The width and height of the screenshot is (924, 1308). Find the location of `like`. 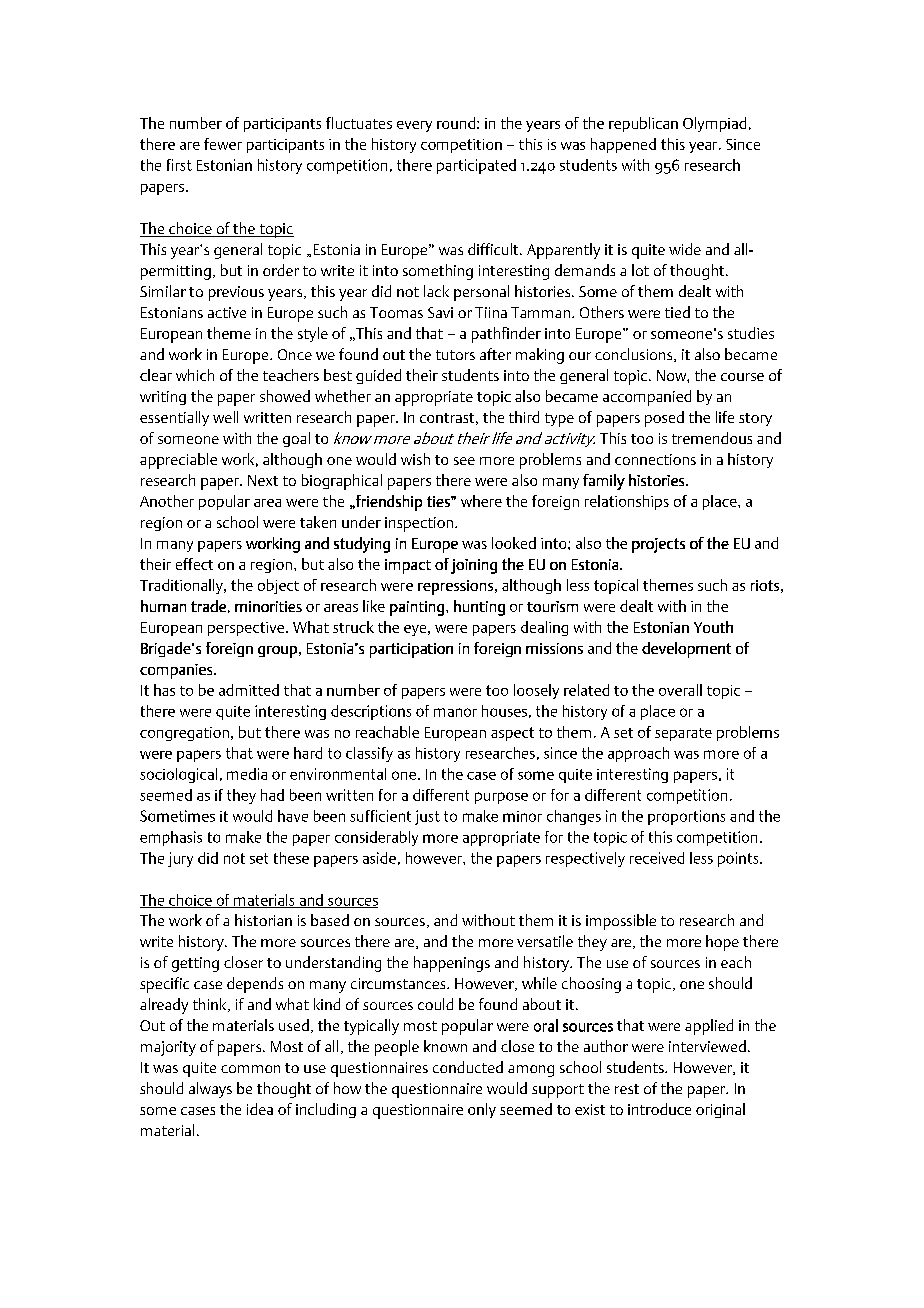

like is located at coordinates (374, 606).
